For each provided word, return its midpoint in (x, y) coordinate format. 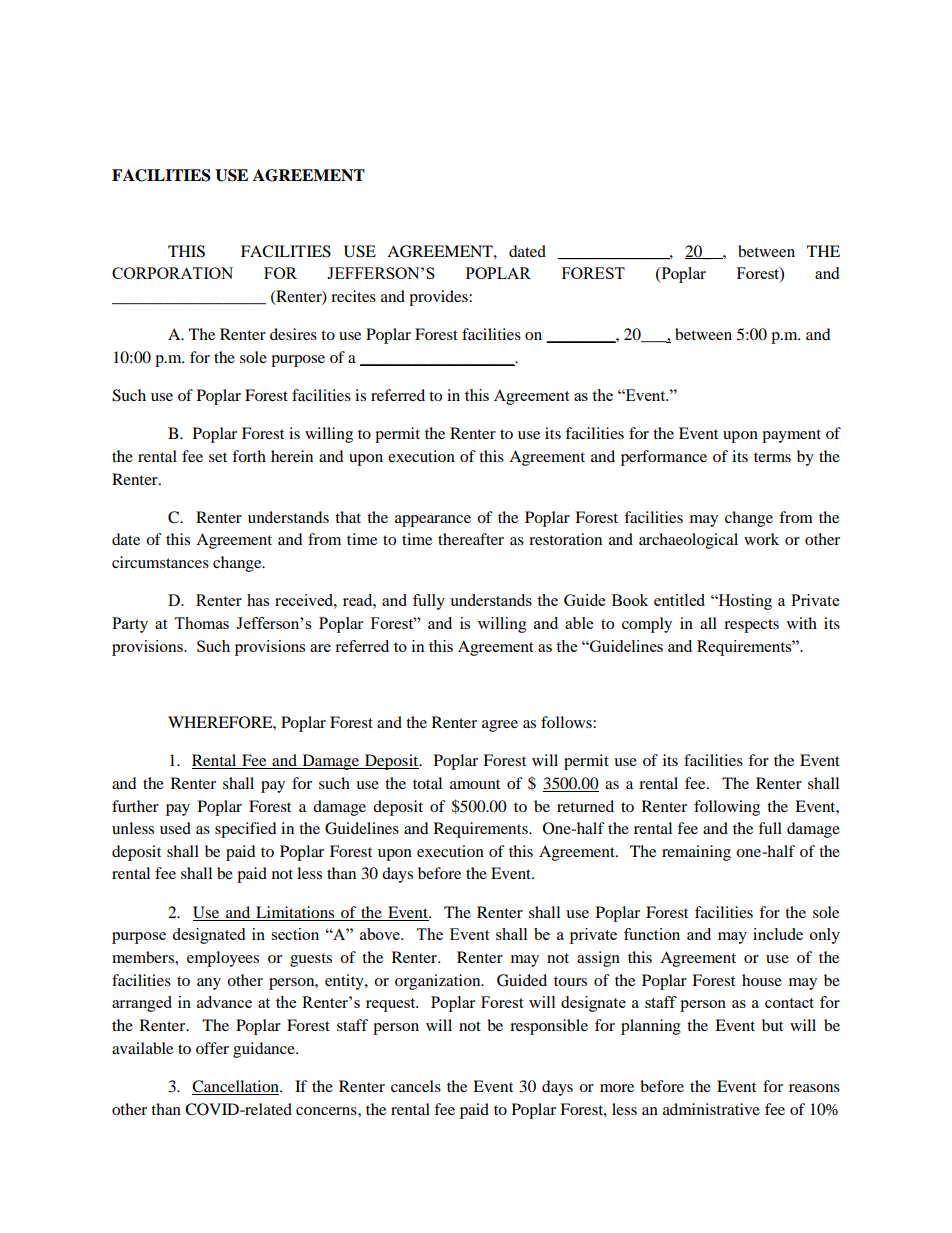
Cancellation (236, 1087)
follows (567, 722)
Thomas (201, 623)
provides (439, 298)
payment (791, 436)
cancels (416, 1086)
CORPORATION (172, 273)
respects (751, 626)
